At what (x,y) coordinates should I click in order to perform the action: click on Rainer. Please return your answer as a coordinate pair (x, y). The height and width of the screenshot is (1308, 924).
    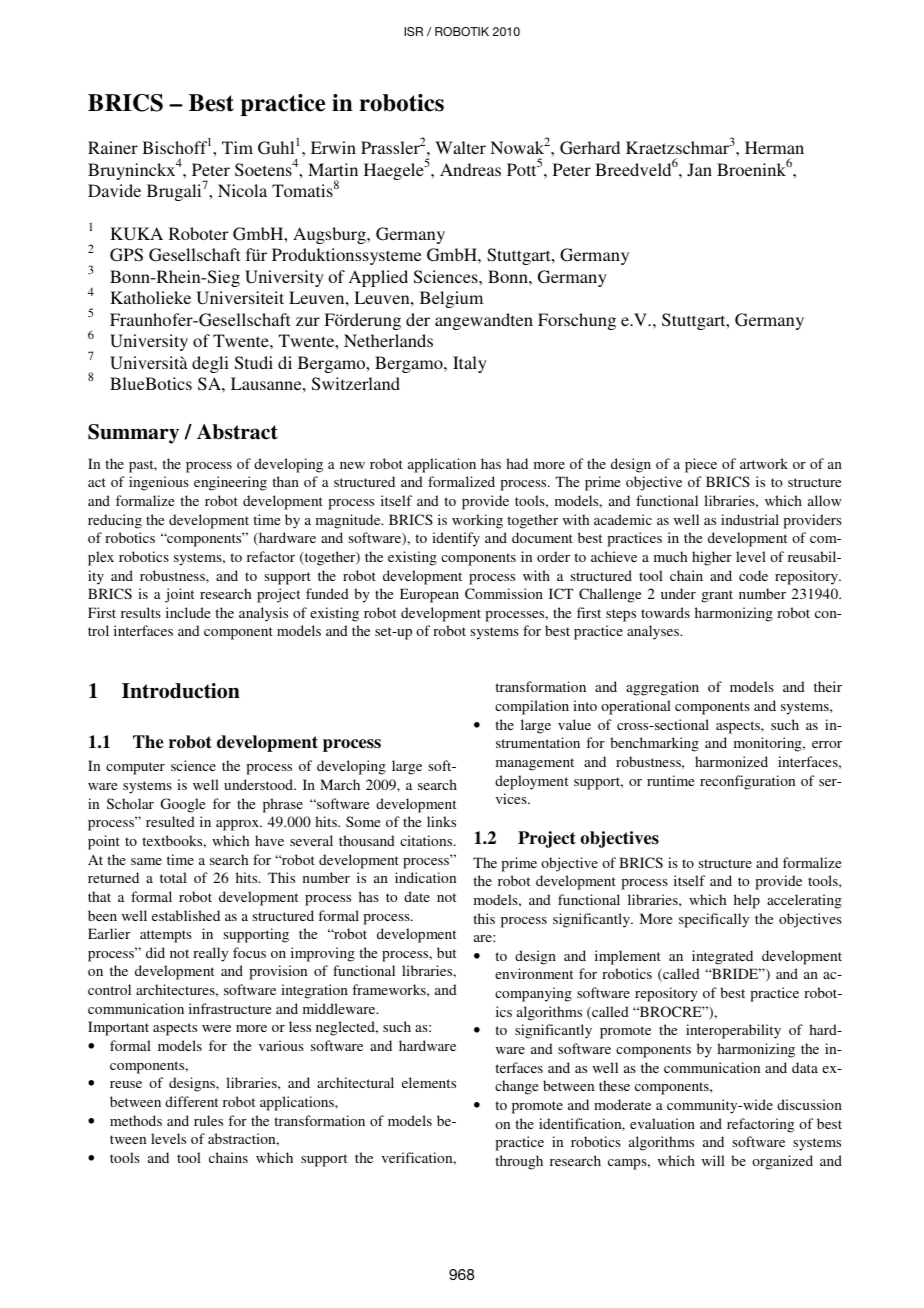
    Looking at the image, I should click on (113, 147).
